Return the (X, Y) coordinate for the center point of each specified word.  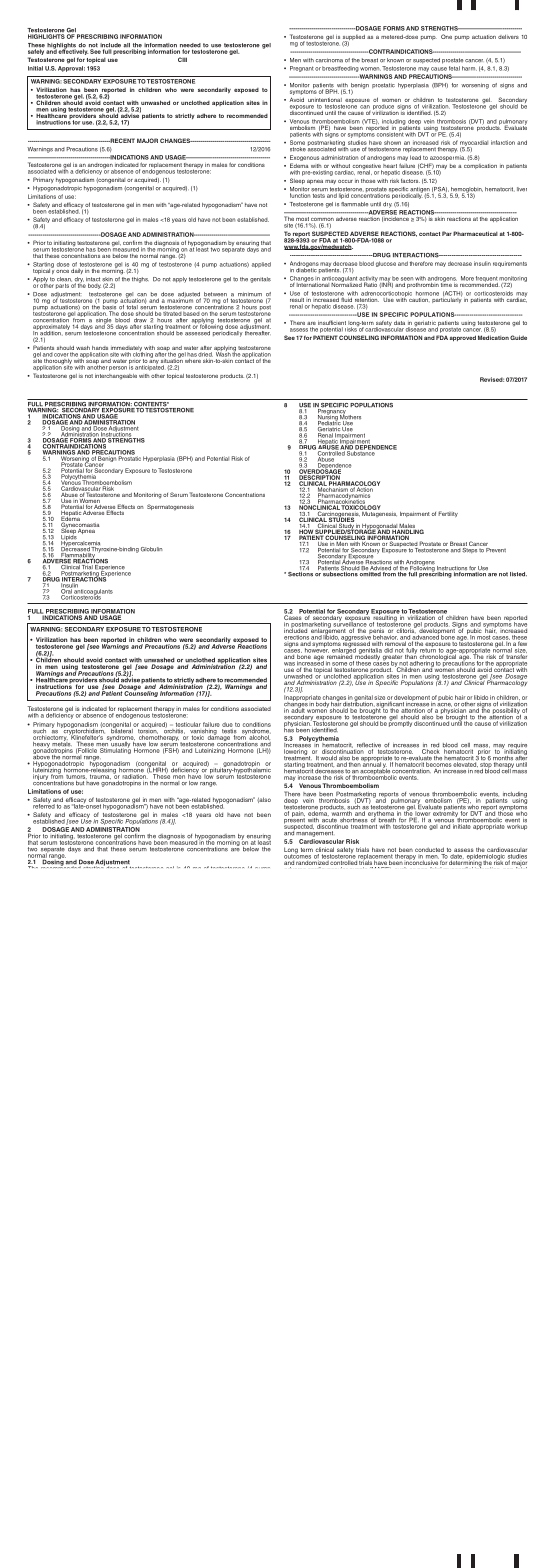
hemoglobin (466, 191)
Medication (493, 337)
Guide (518, 337)
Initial (35, 68)
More (467, 278)
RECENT (121, 140)
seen (407, 279)
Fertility (448, 514)
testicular (188, 724)
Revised (492, 379)
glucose (386, 264)
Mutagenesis (379, 513)
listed (518, 574)
